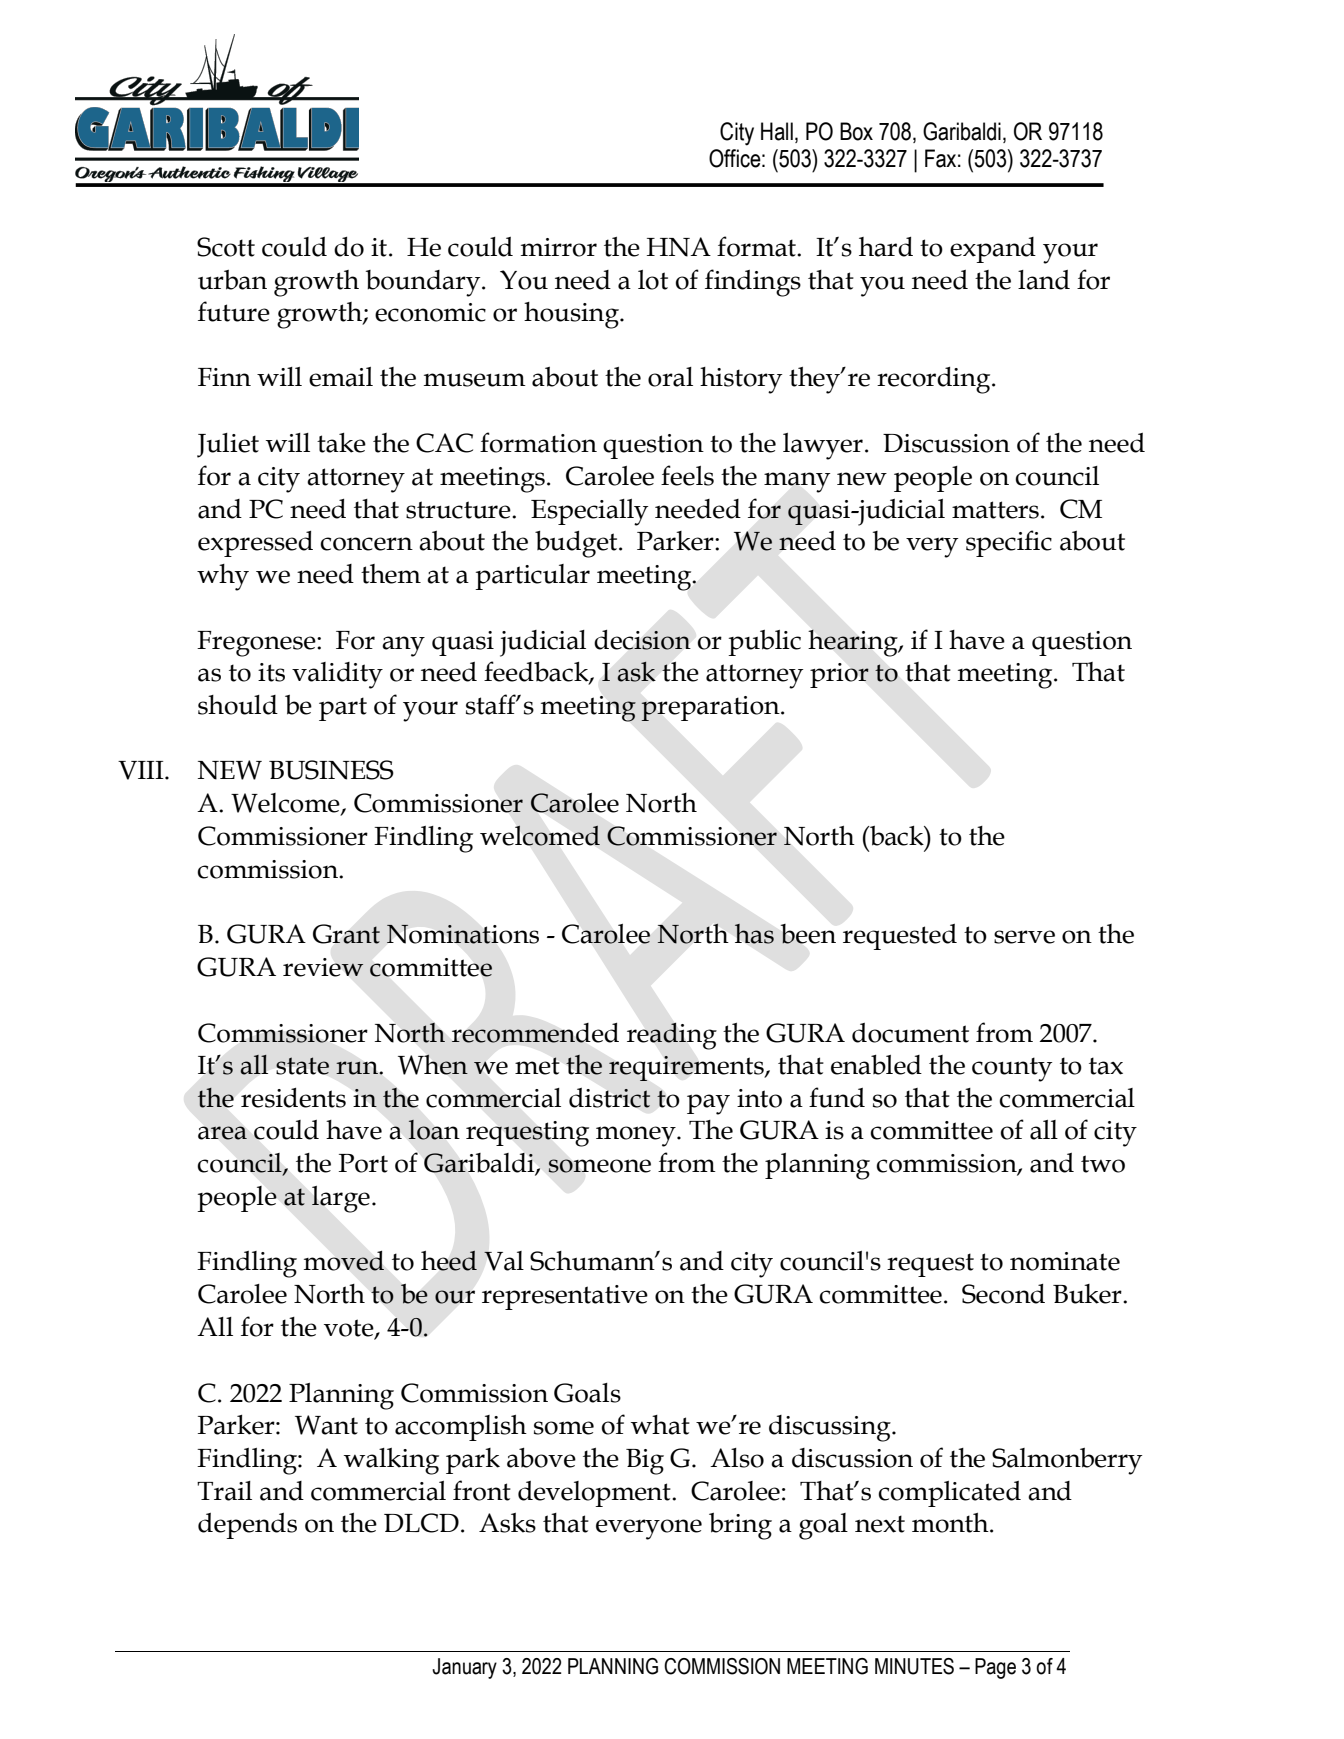 Image resolution: width=1344 pixels, height=1739 pixels. What do you see at coordinates (228, 445) in the document?
I see `Juliet` at bounding box center [228, 445].
